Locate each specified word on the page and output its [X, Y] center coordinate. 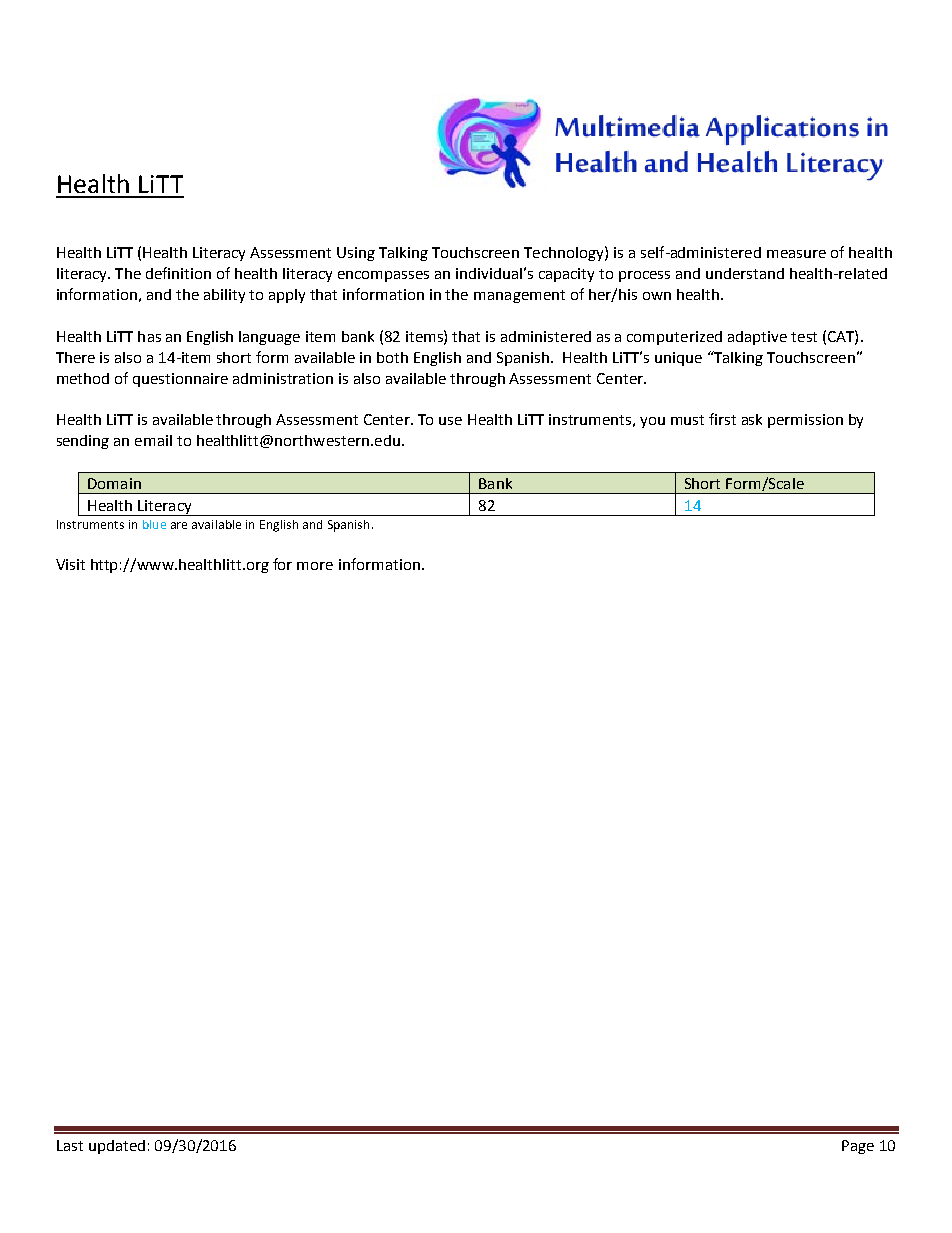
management [519, 296]
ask [752, 419]
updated [117, 1147]
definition [178, 273]
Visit [70, 564]
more [315, 566]
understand [745, 273]
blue [154, 524]
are [179, 525]
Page [858, 1147]
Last [70, 1145]
